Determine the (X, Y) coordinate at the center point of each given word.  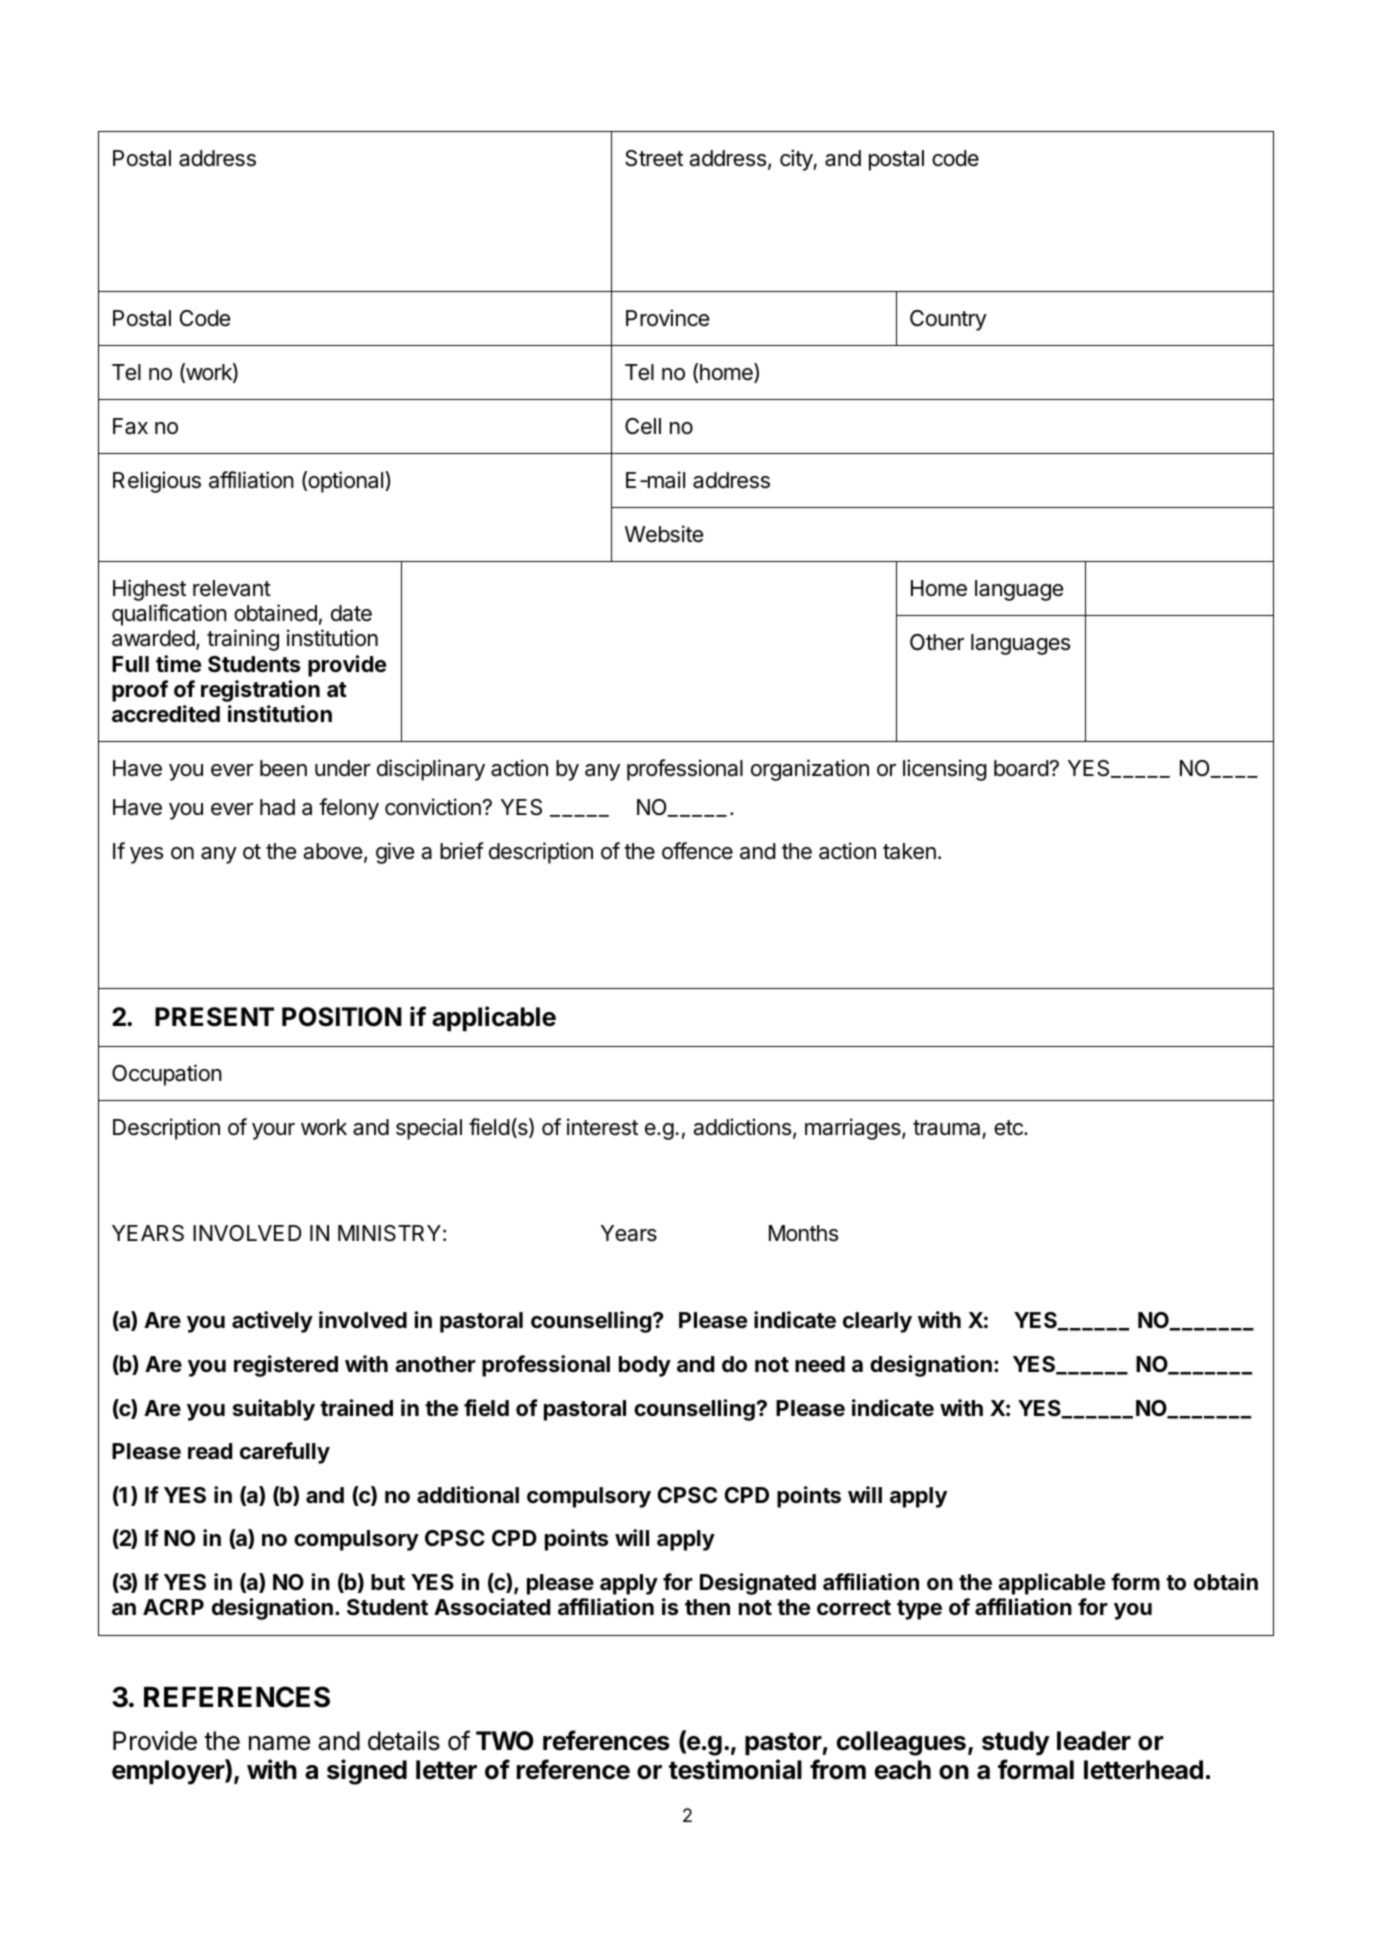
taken (909, 851)
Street (654, 158)
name (279, 1743)
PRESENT (214, 1017)
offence (697, 851)
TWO (504, 1741)
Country (948, 320)
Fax (130, 426)
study (1016, 1743)
